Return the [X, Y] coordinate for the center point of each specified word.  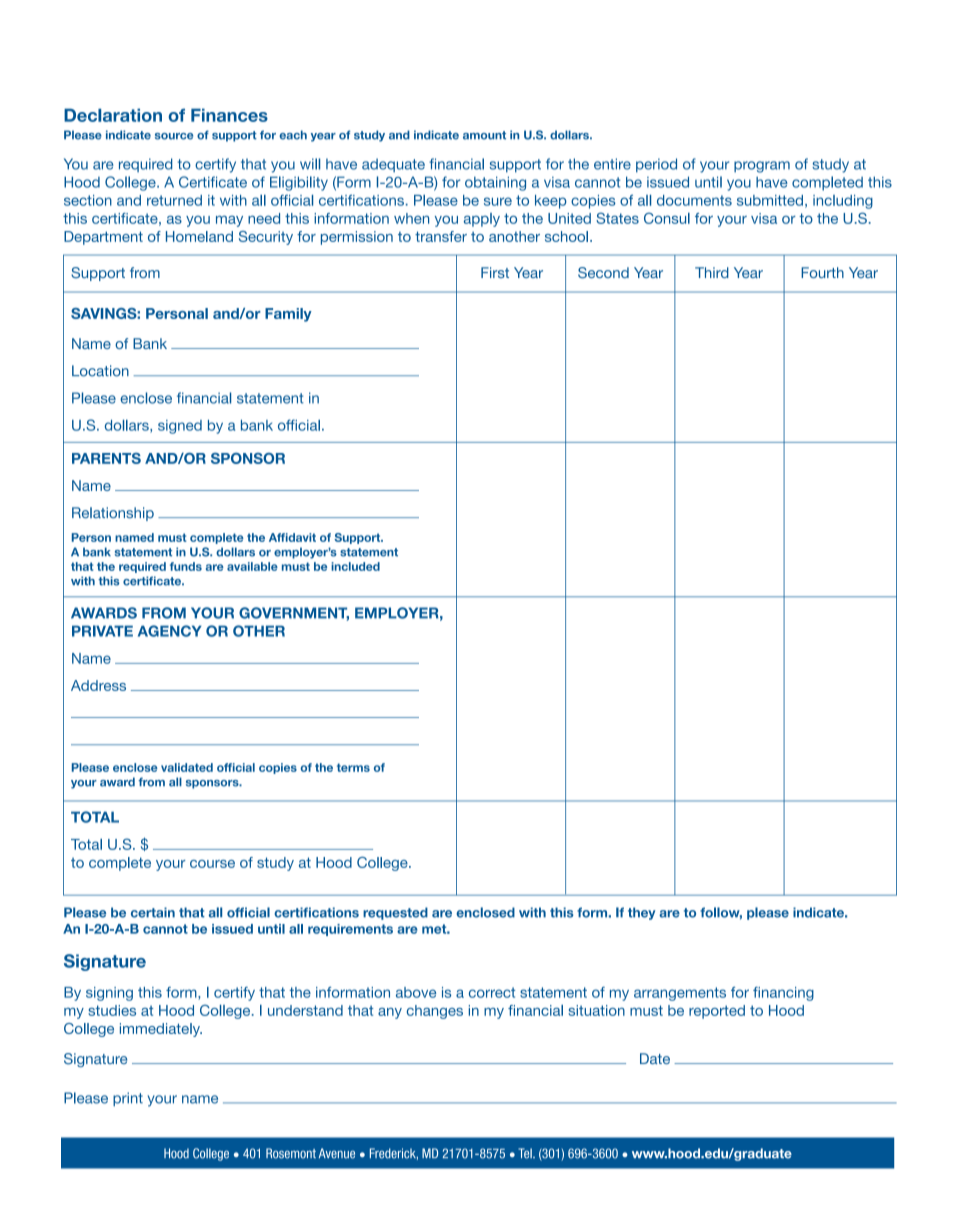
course [212, 864]
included [355, 566]
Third [712, 272]
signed [180, 427]
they [642, 913]
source [174, 136]
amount [484, 135]
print [128, 1099]
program [762, 167]
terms [353, 767]
